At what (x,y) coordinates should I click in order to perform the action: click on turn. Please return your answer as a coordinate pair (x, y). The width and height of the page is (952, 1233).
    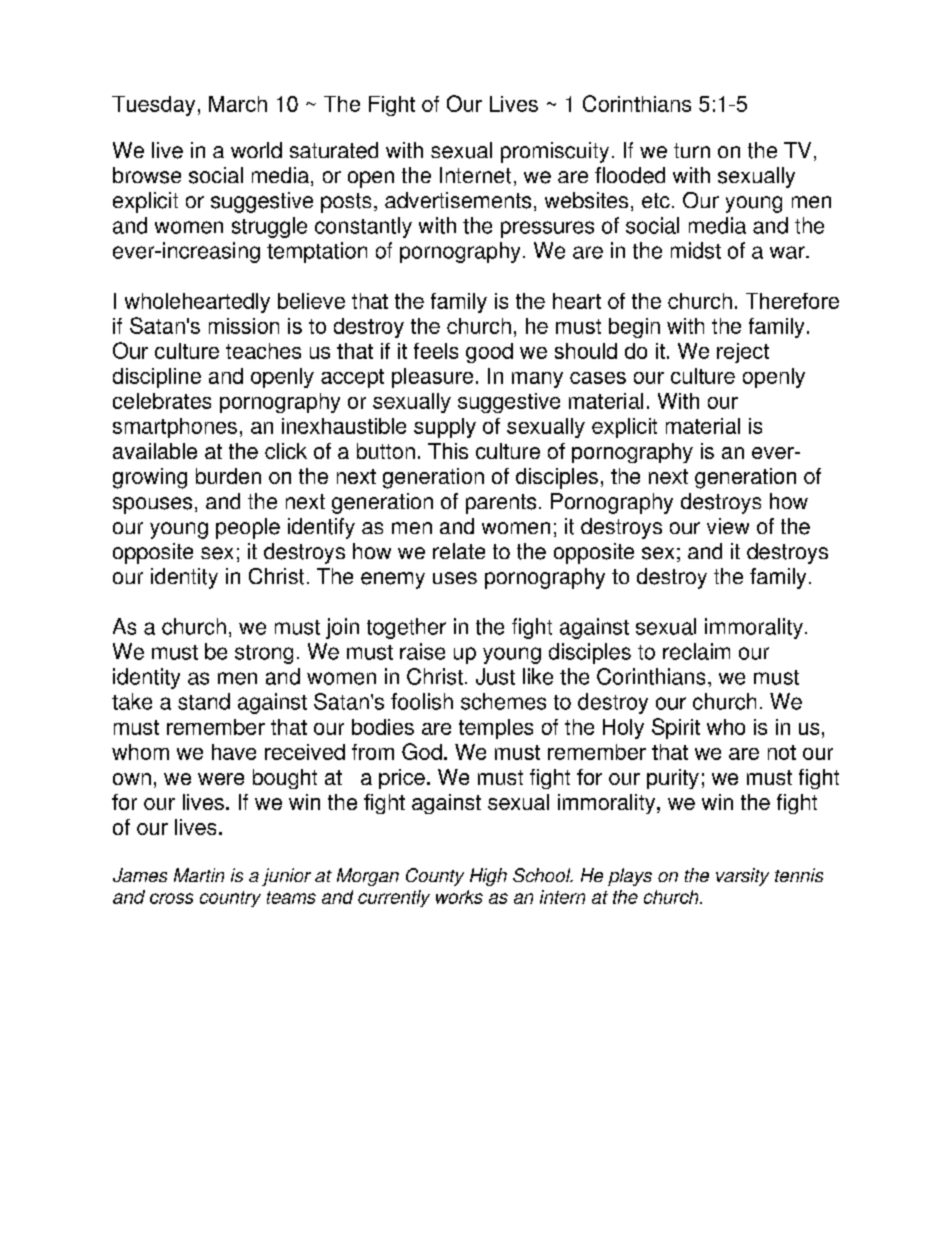
    Looking at the image, I should click on (692, 150).
